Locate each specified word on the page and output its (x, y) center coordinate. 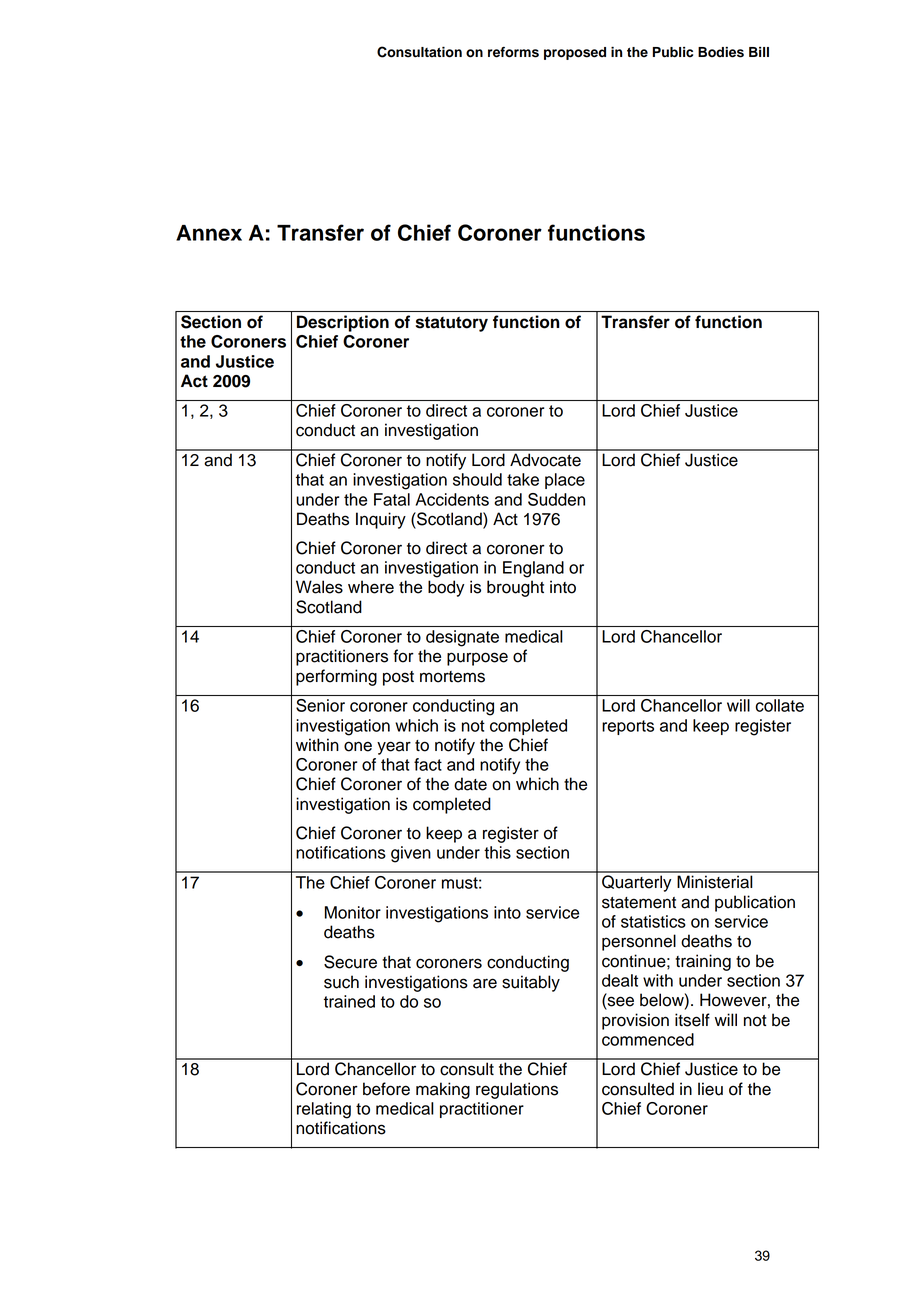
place (565, 481)
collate (780, 705)
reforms (513, 52)
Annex (209, 233)
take (523, 479)
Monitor (353, 912)
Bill (759, 52)
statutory (452, 324)
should (477, 479)
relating (324, 1110)
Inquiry (381, 520)
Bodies (721, 52)
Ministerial (715, 882)
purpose (477, 659)
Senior (320, 705)
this (497, 852)
